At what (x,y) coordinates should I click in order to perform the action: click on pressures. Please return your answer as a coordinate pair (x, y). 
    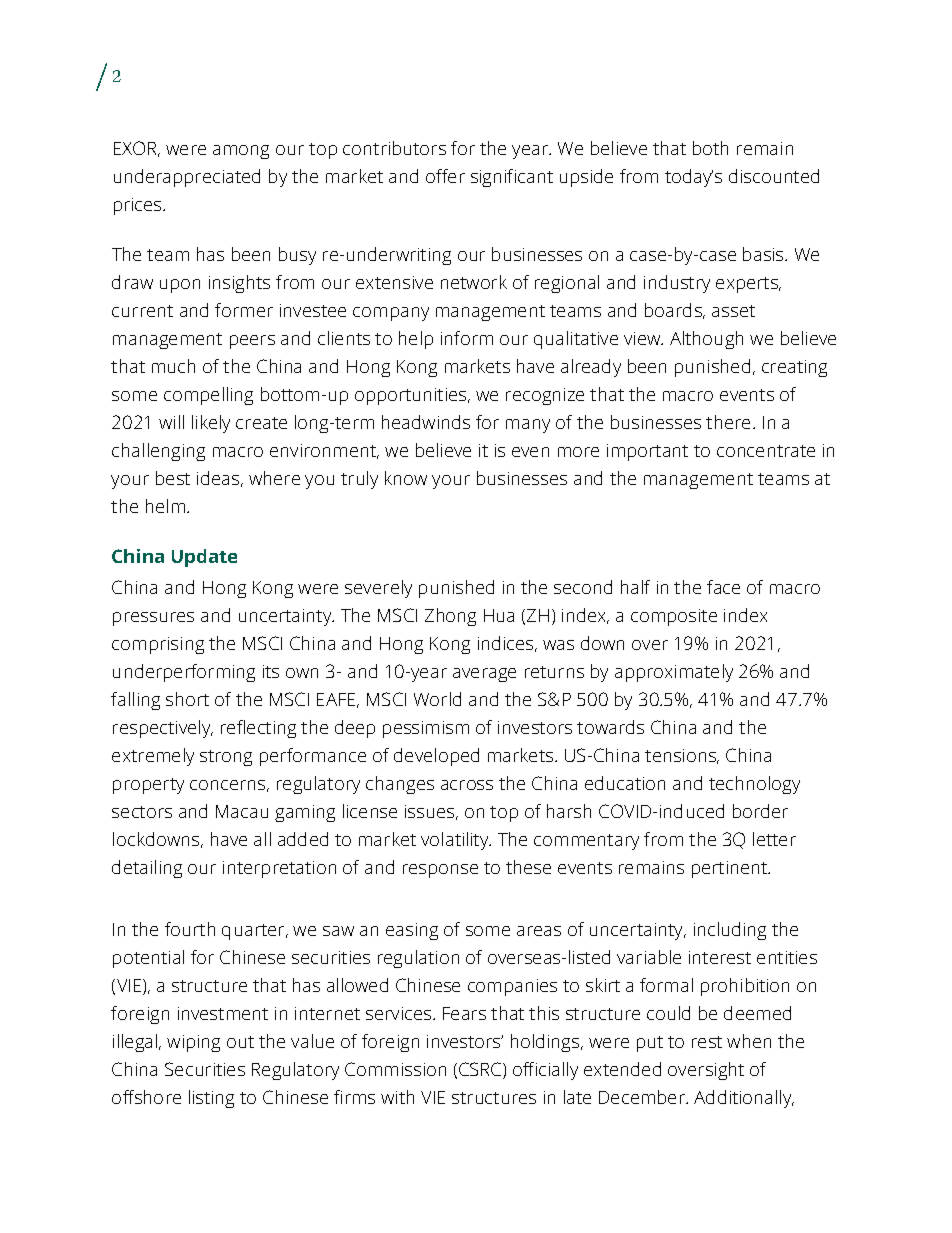
    Looking at the image, I should click on (153, 619).
